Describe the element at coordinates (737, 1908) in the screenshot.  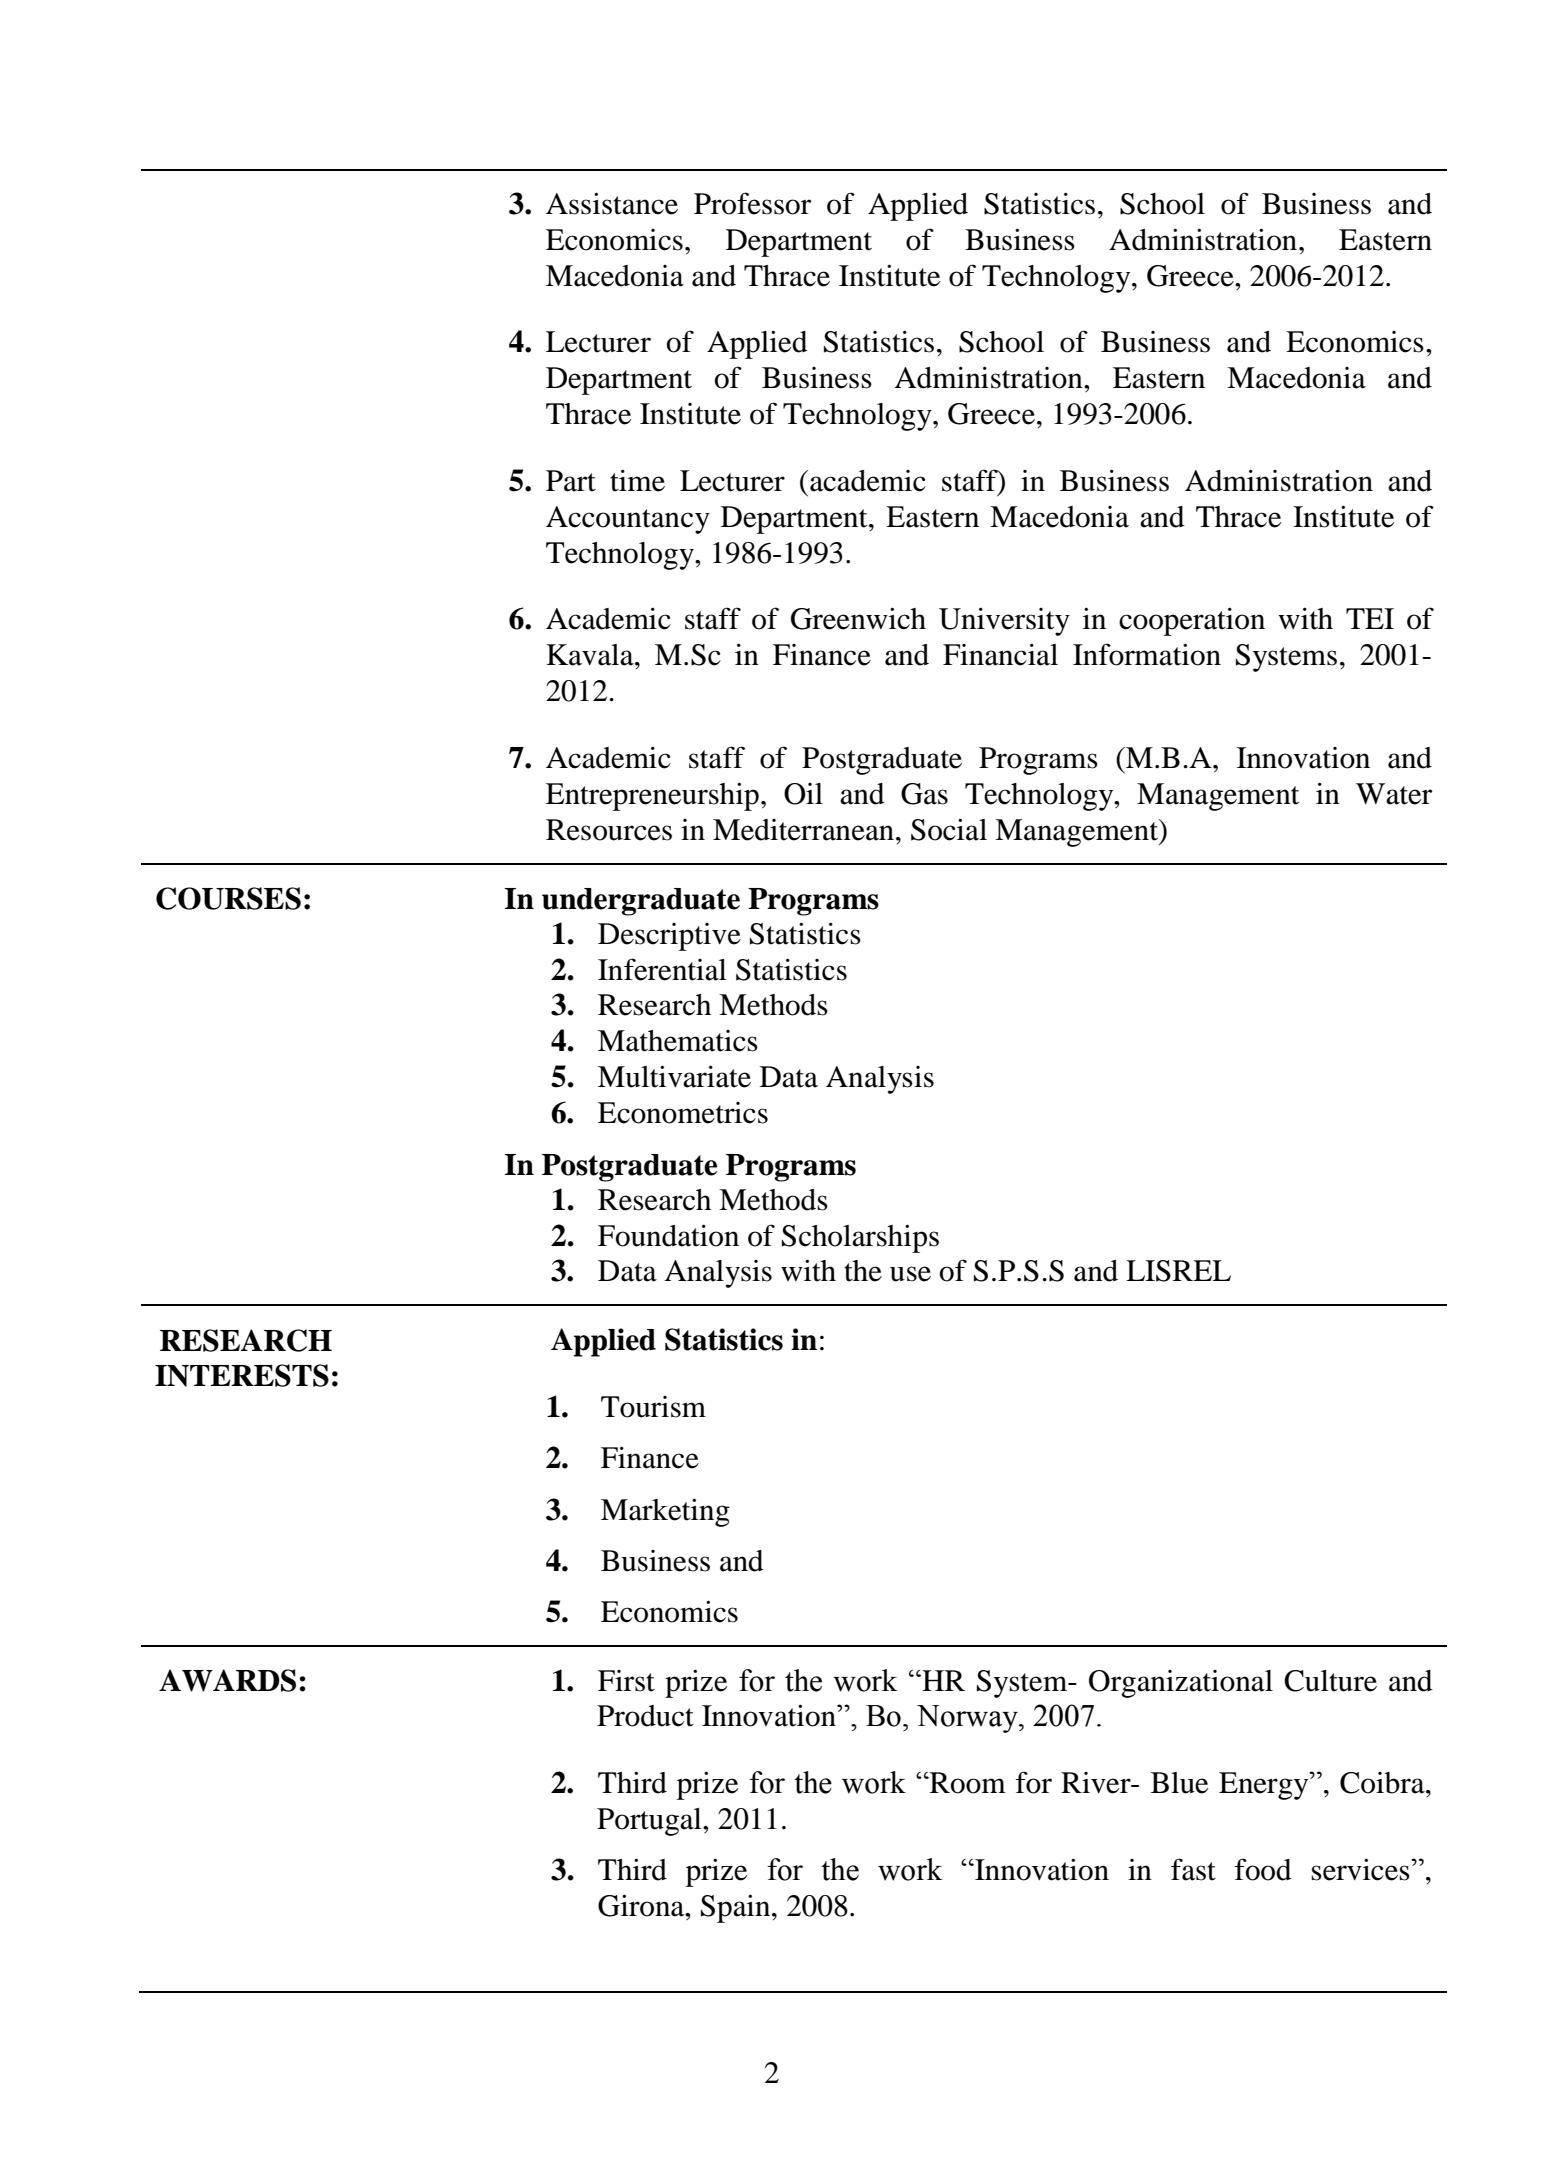
I see `Spain` at that location.
